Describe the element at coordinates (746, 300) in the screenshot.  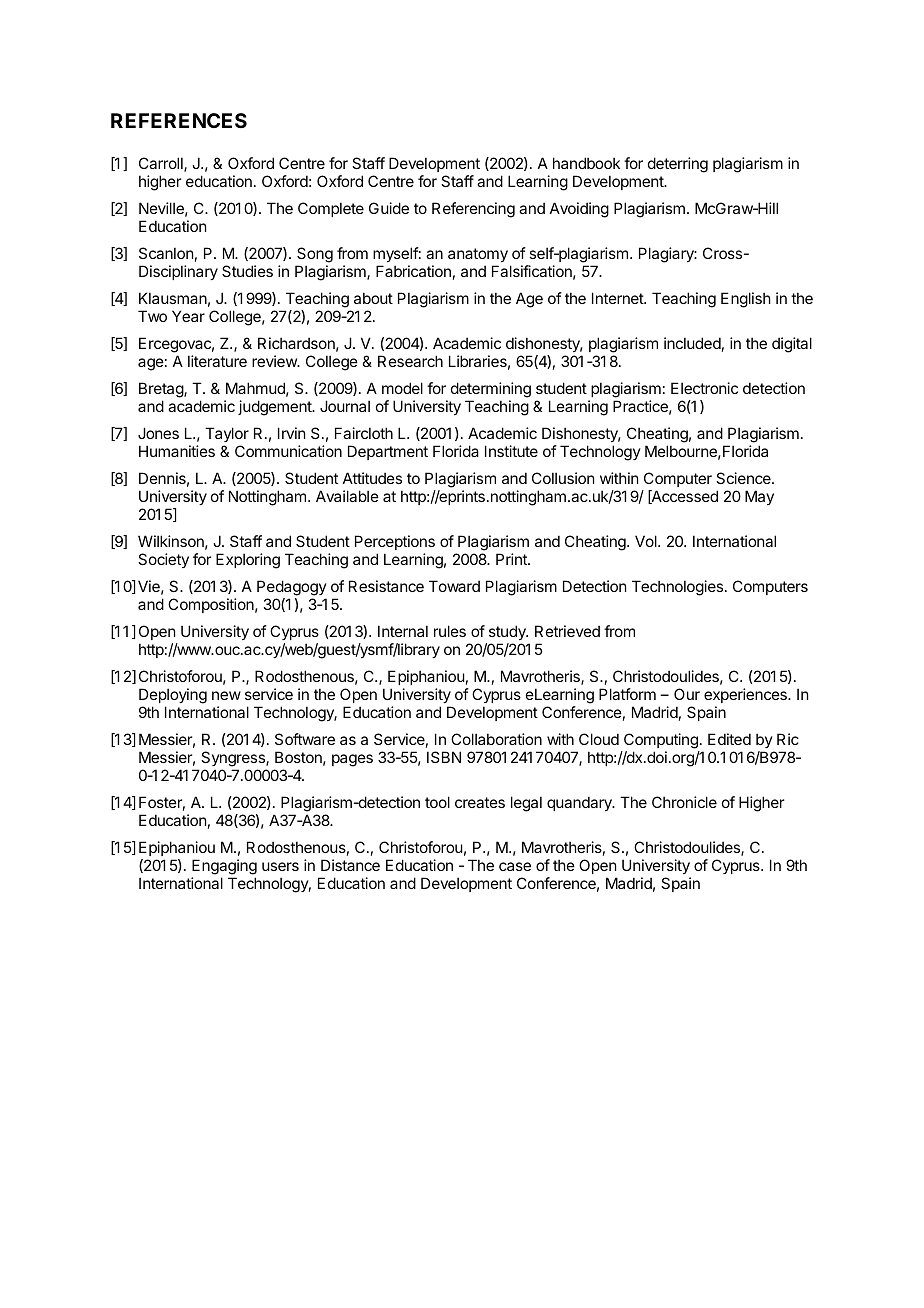
I see `English` at that location.
